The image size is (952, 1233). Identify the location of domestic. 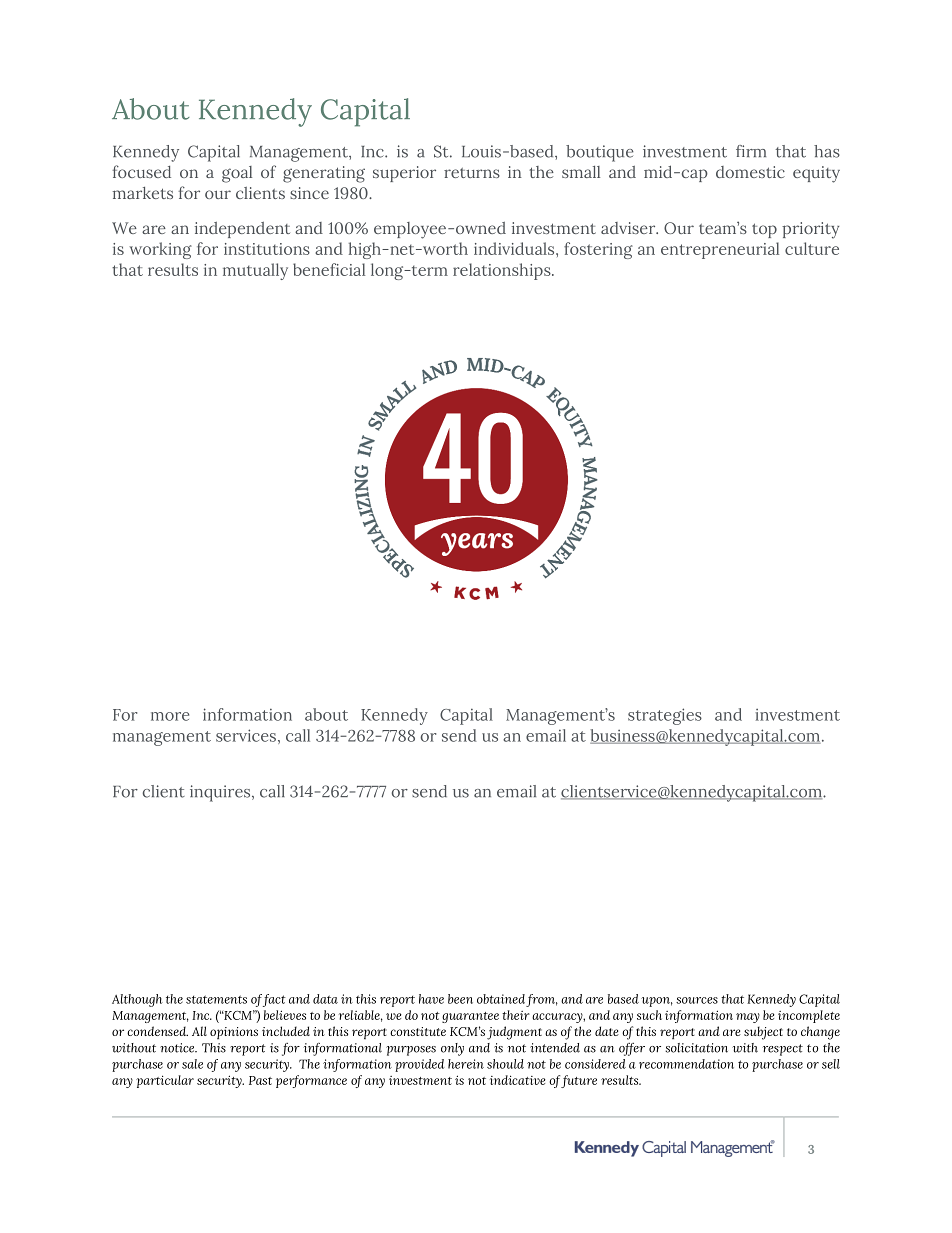
(750, 172).
